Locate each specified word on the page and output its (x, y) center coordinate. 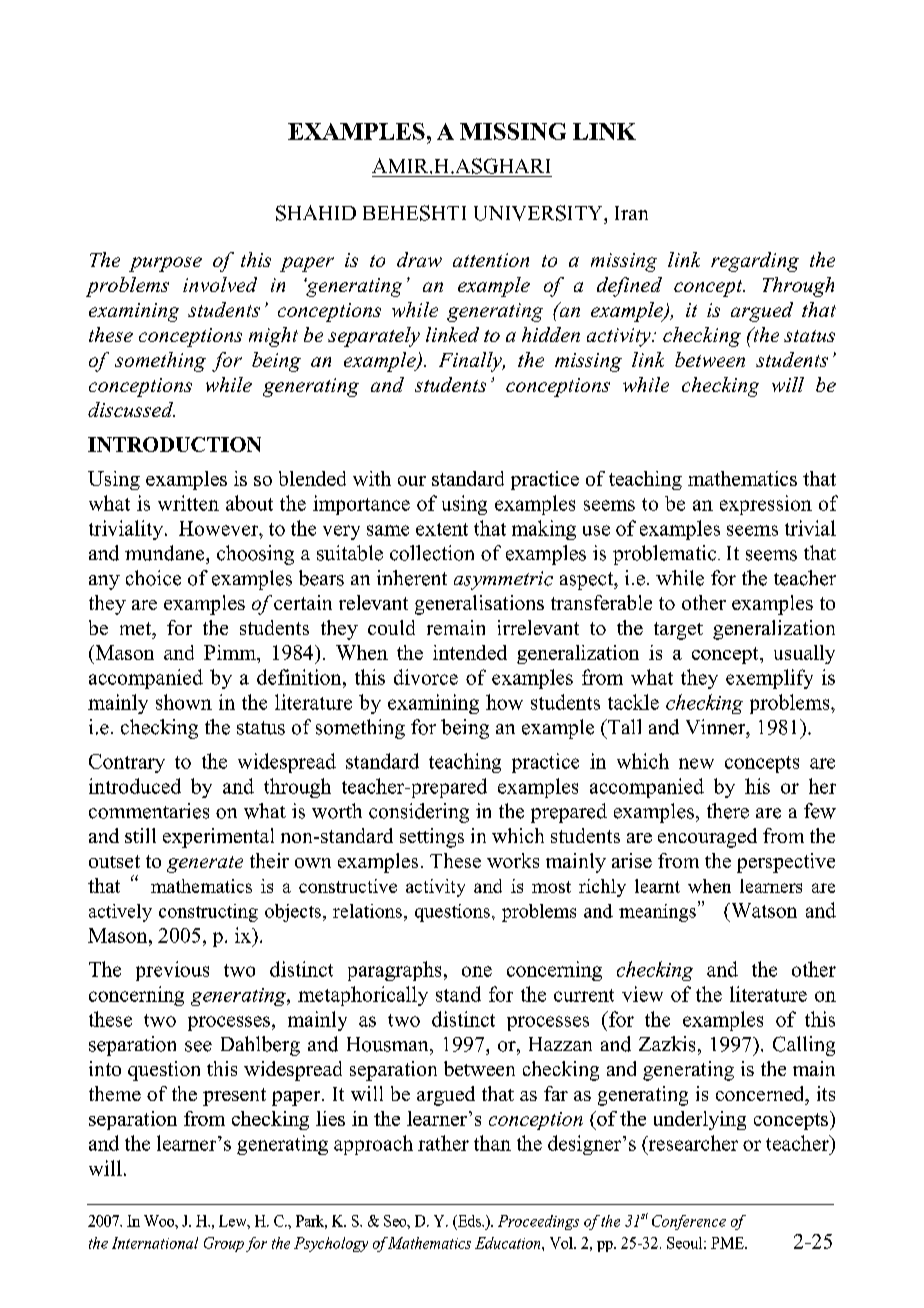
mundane (166, 553)
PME (728, 1243)
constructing (208, 913)
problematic (666, 555)
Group (224, 1244)
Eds (469, 1221)
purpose (165, 264)
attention (491, 260)
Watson (763, 910)
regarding (755, 262)
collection (432, 553)
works (513, 860)
